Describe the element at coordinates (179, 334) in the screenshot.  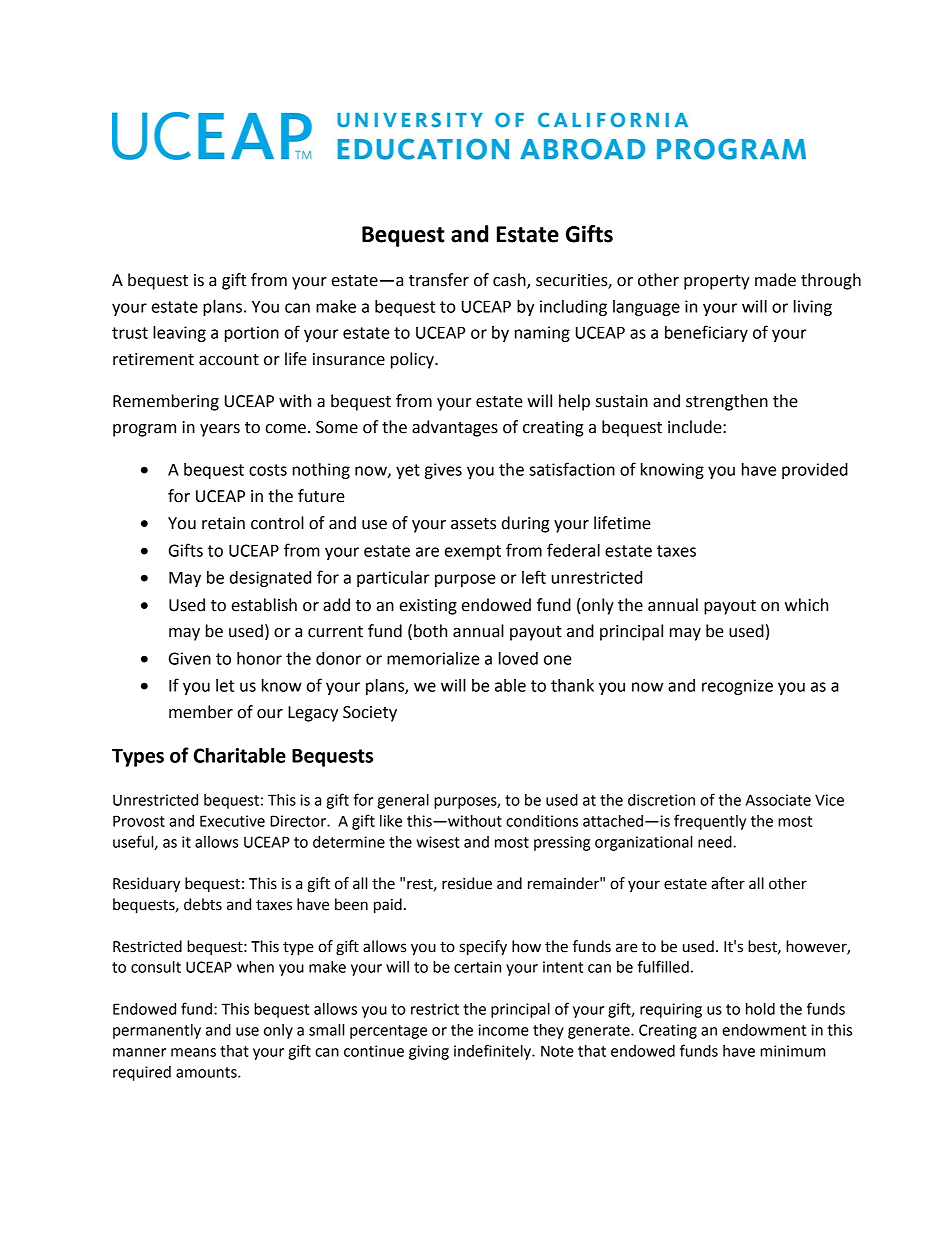
I see `leaving` at that location.
